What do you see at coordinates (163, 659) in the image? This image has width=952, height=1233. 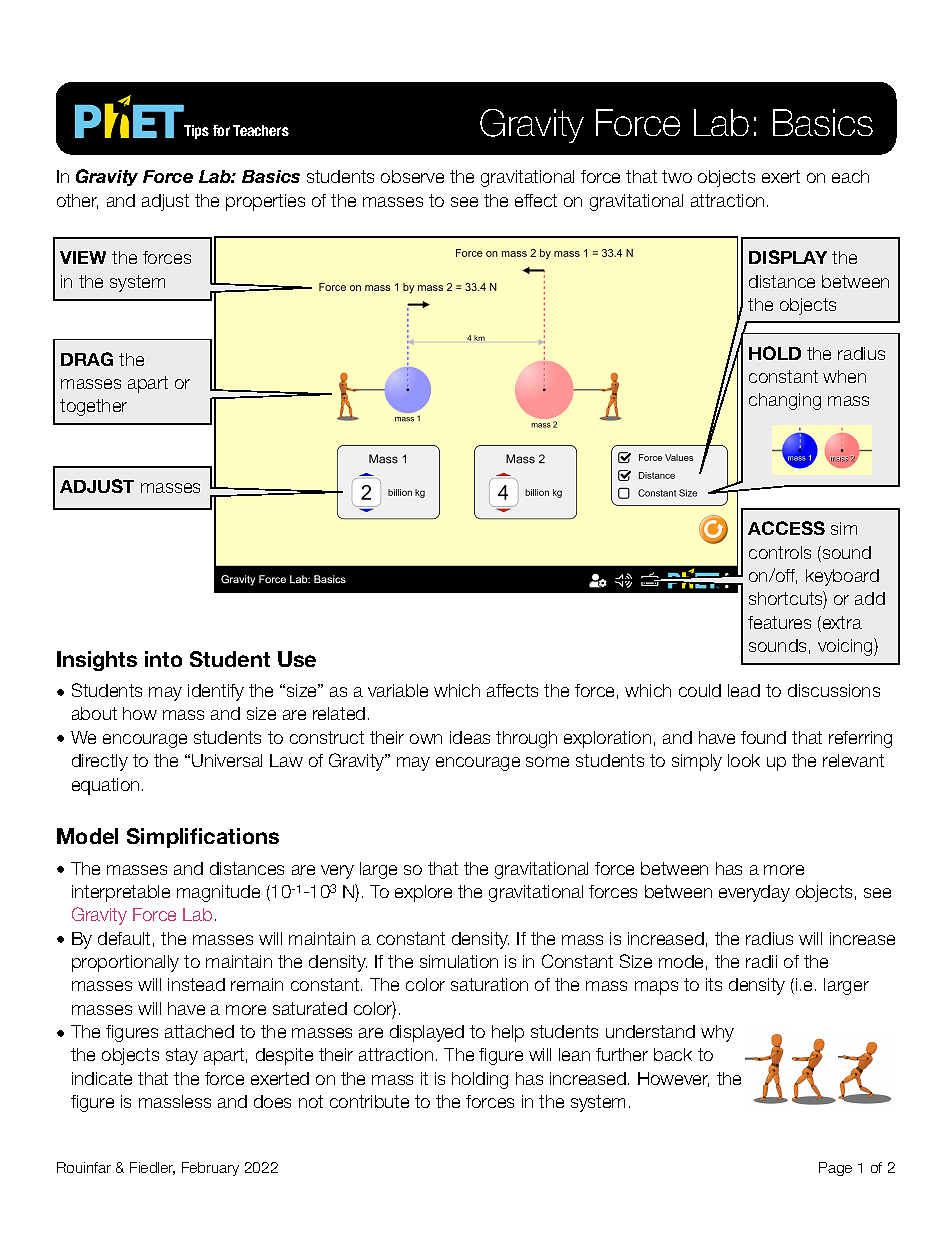 I see `into` at bounding box center [163, 659].
